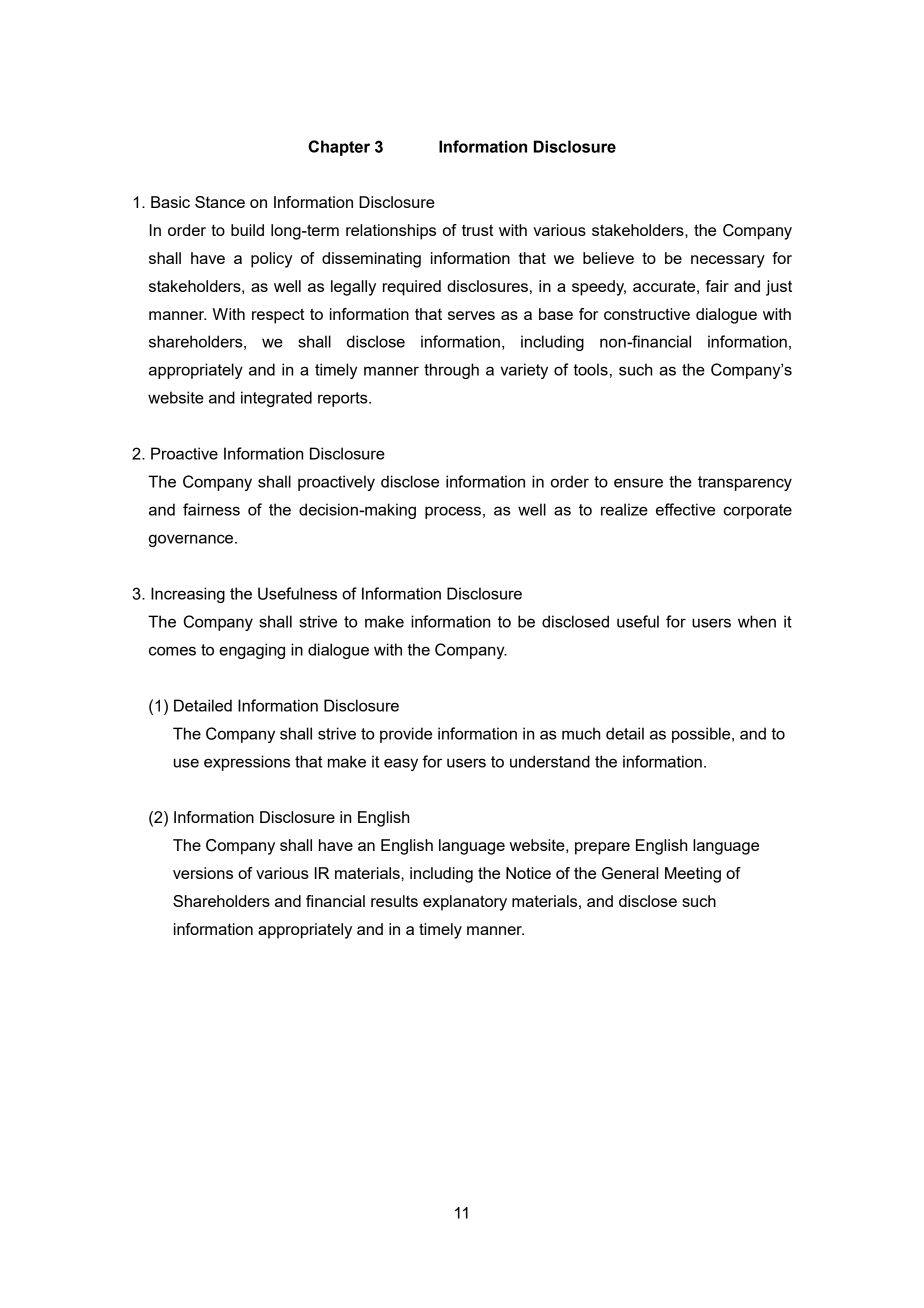 This screenshot has width=924, height=1308. Describe the element at coordinates (702, 735) in the screenshot. I see `possible` at that location.
